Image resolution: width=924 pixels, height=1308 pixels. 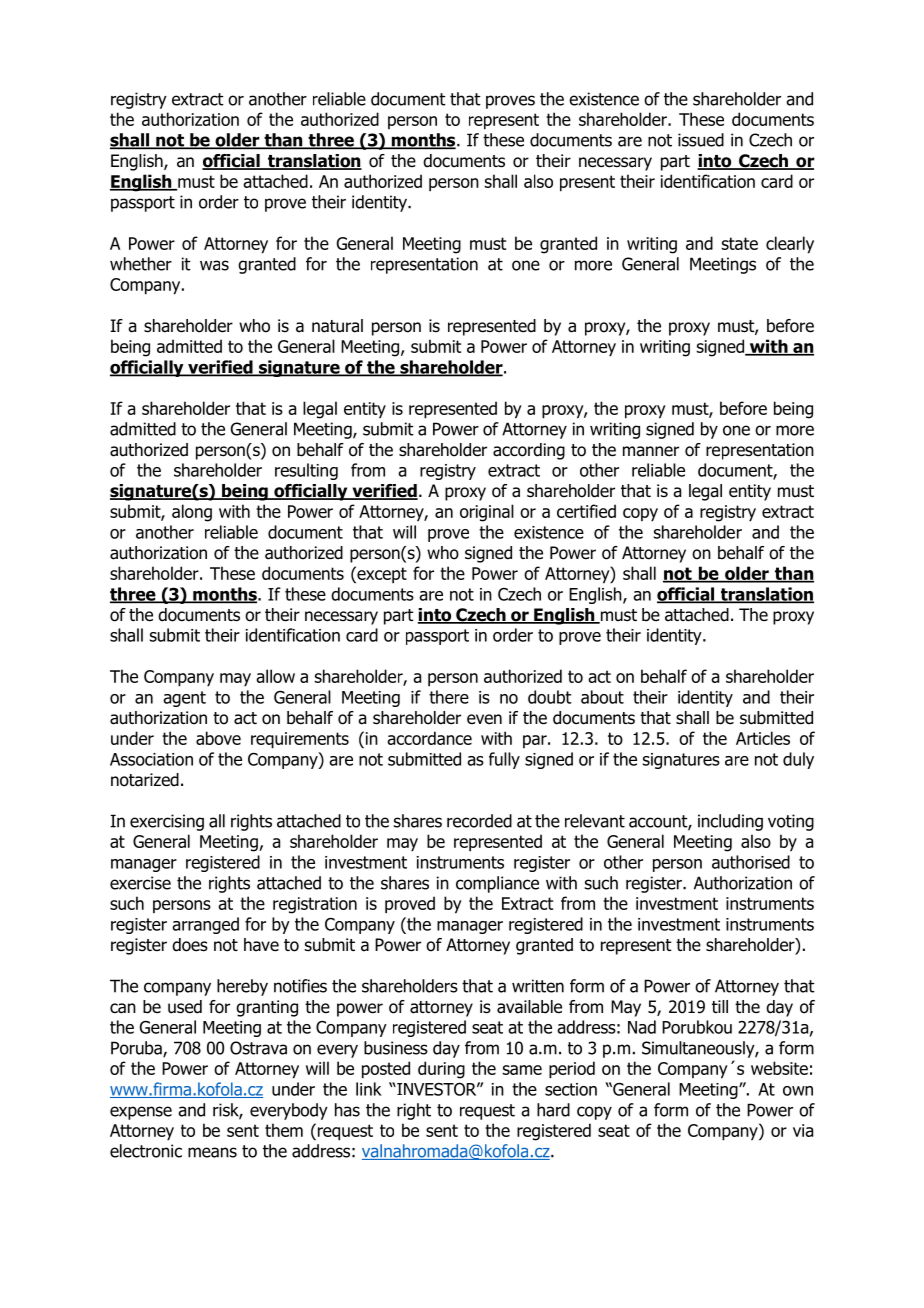 I want to click on there, so click(x=449, y=697).
